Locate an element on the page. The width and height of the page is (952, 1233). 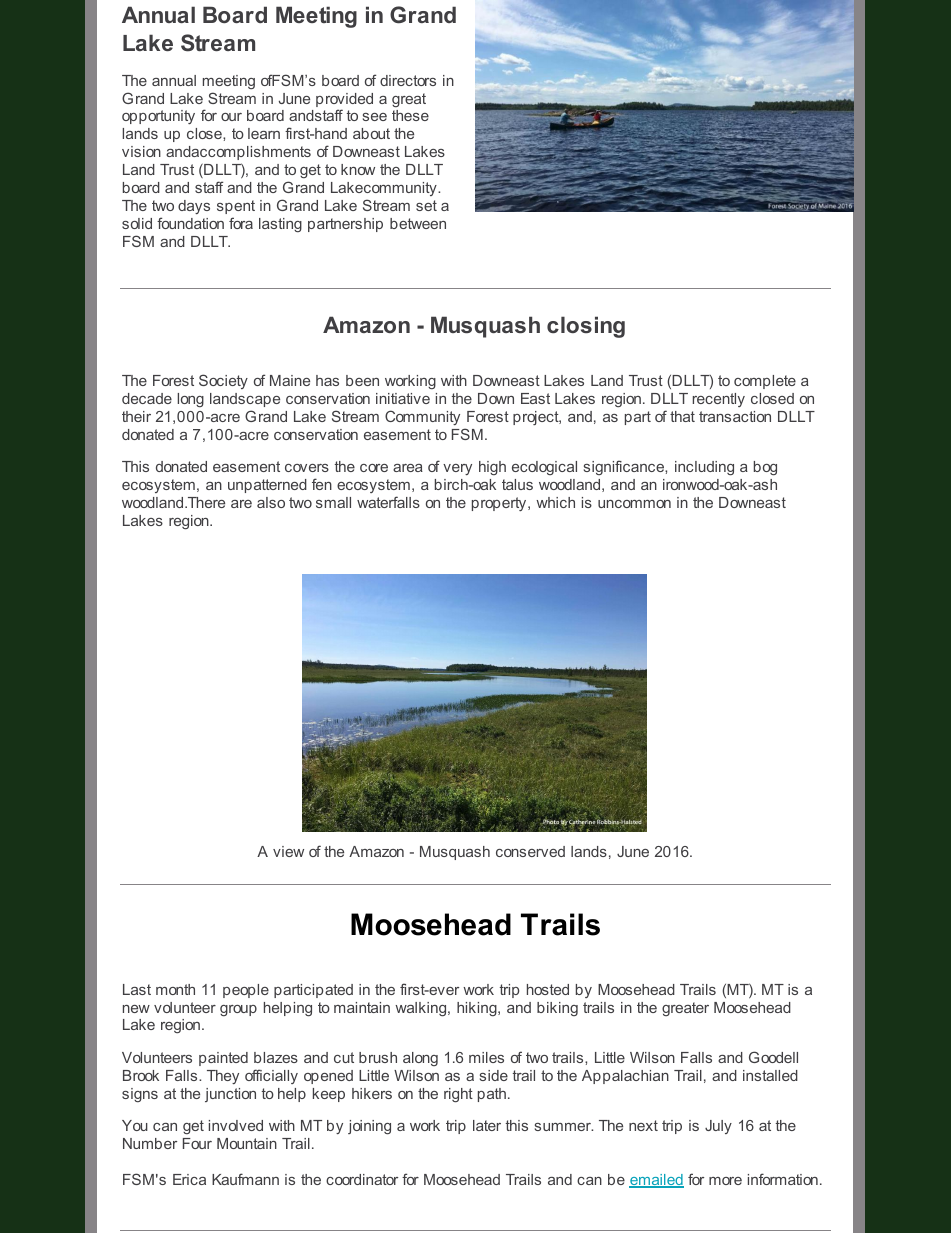
also is located at coordinates (271, 502).
